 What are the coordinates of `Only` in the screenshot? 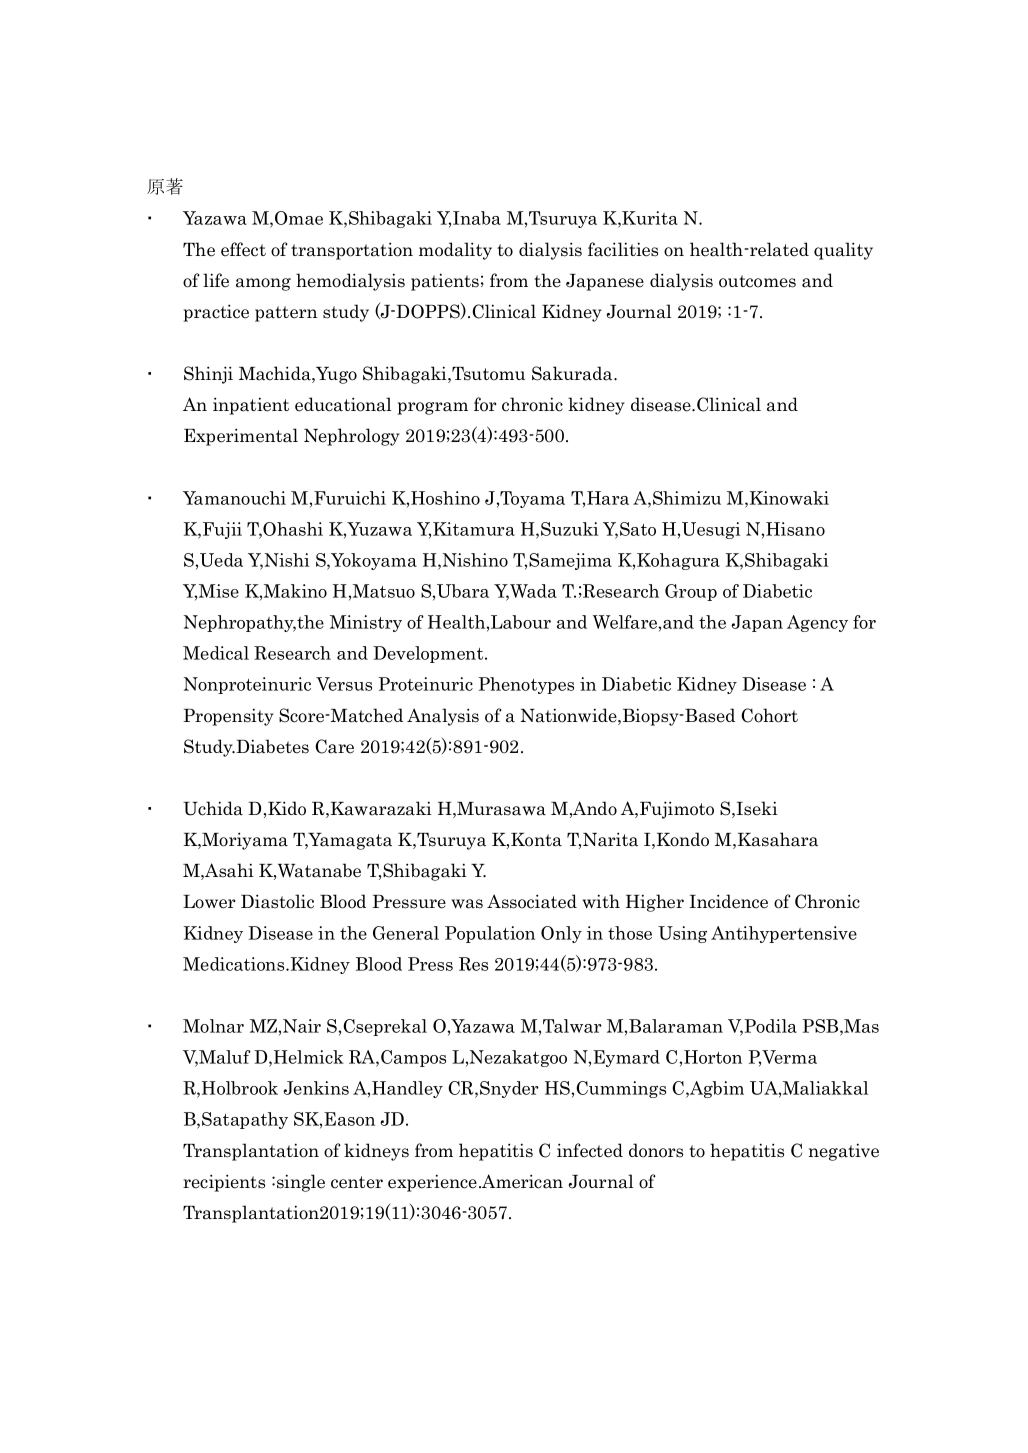 It's located at (561, 934).
